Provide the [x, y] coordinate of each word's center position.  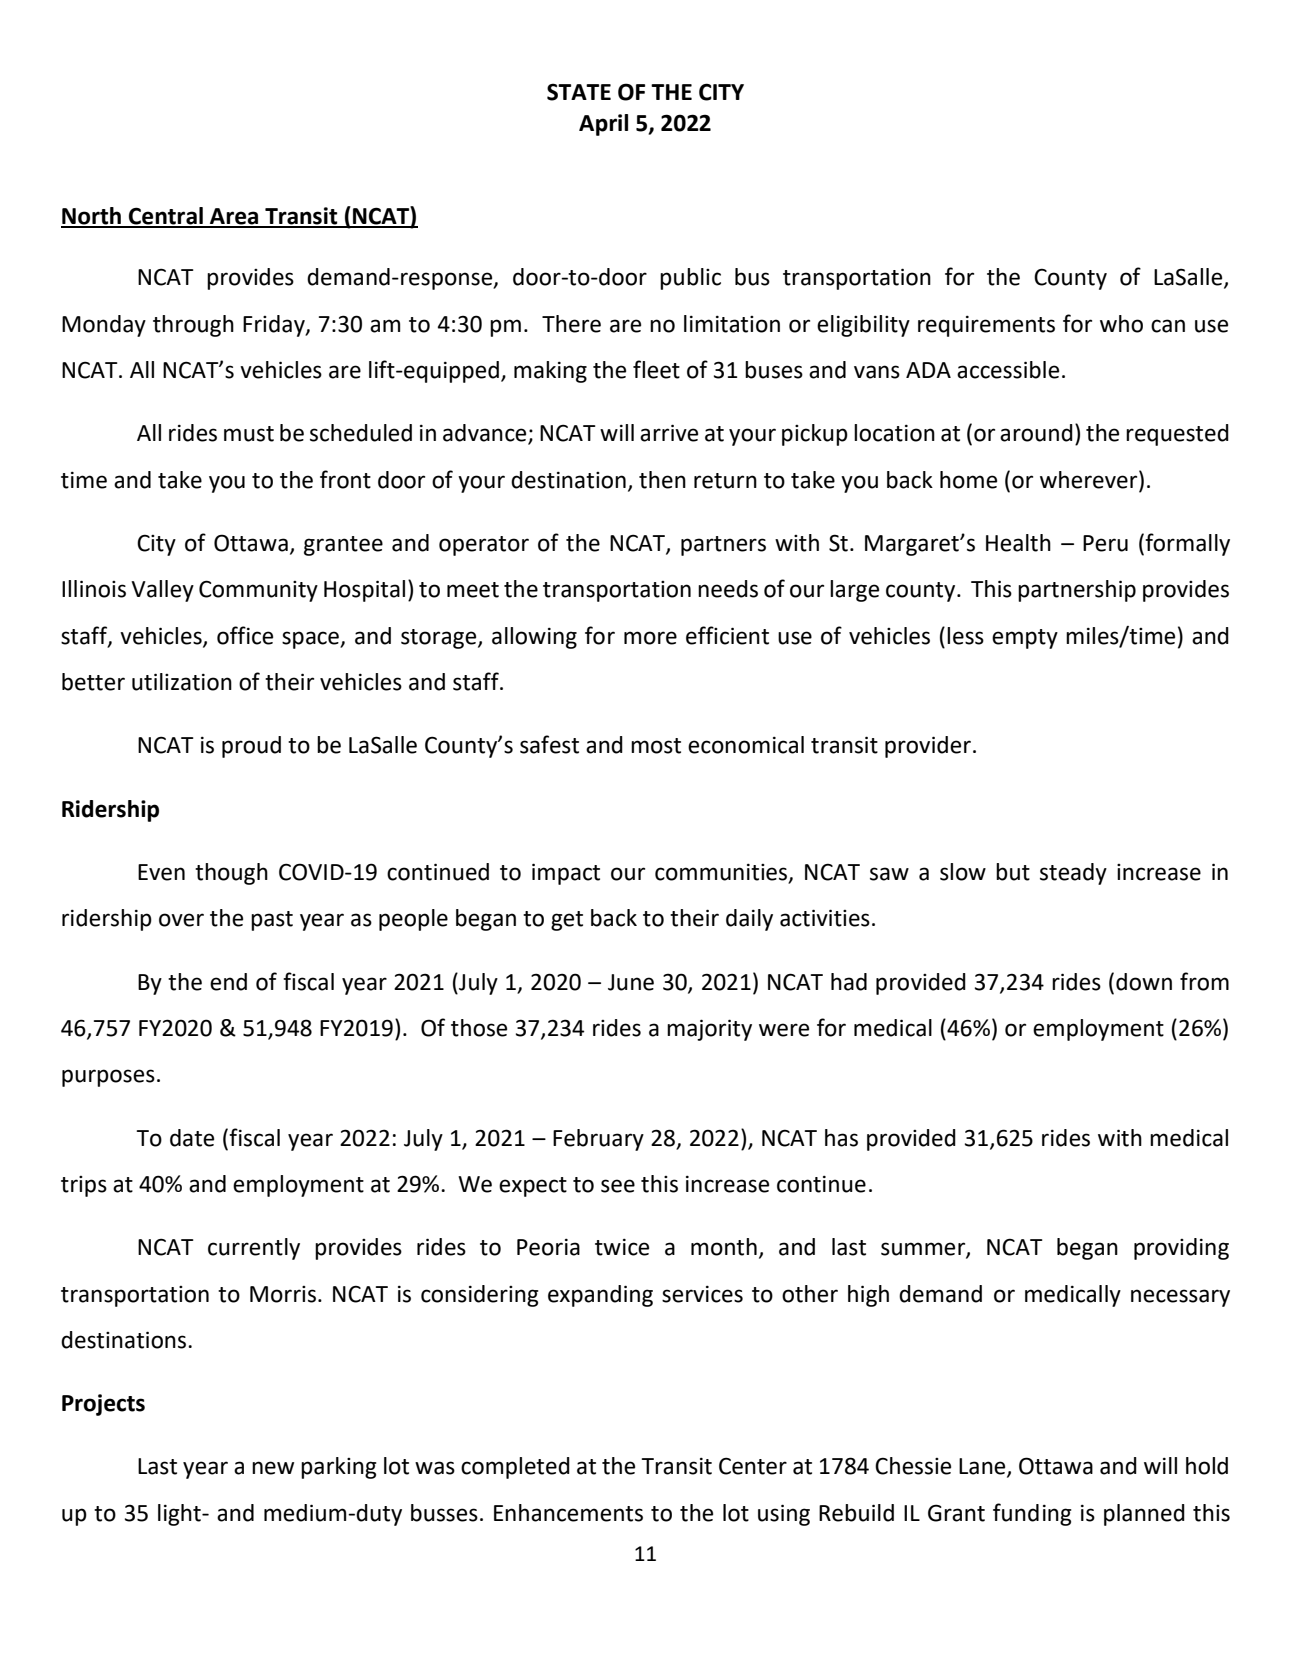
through [193, 326]
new [273, 1468]
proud [251, 747]
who [1121, 324]
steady [1073, 874]
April [603, 125]
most [656, 746]
